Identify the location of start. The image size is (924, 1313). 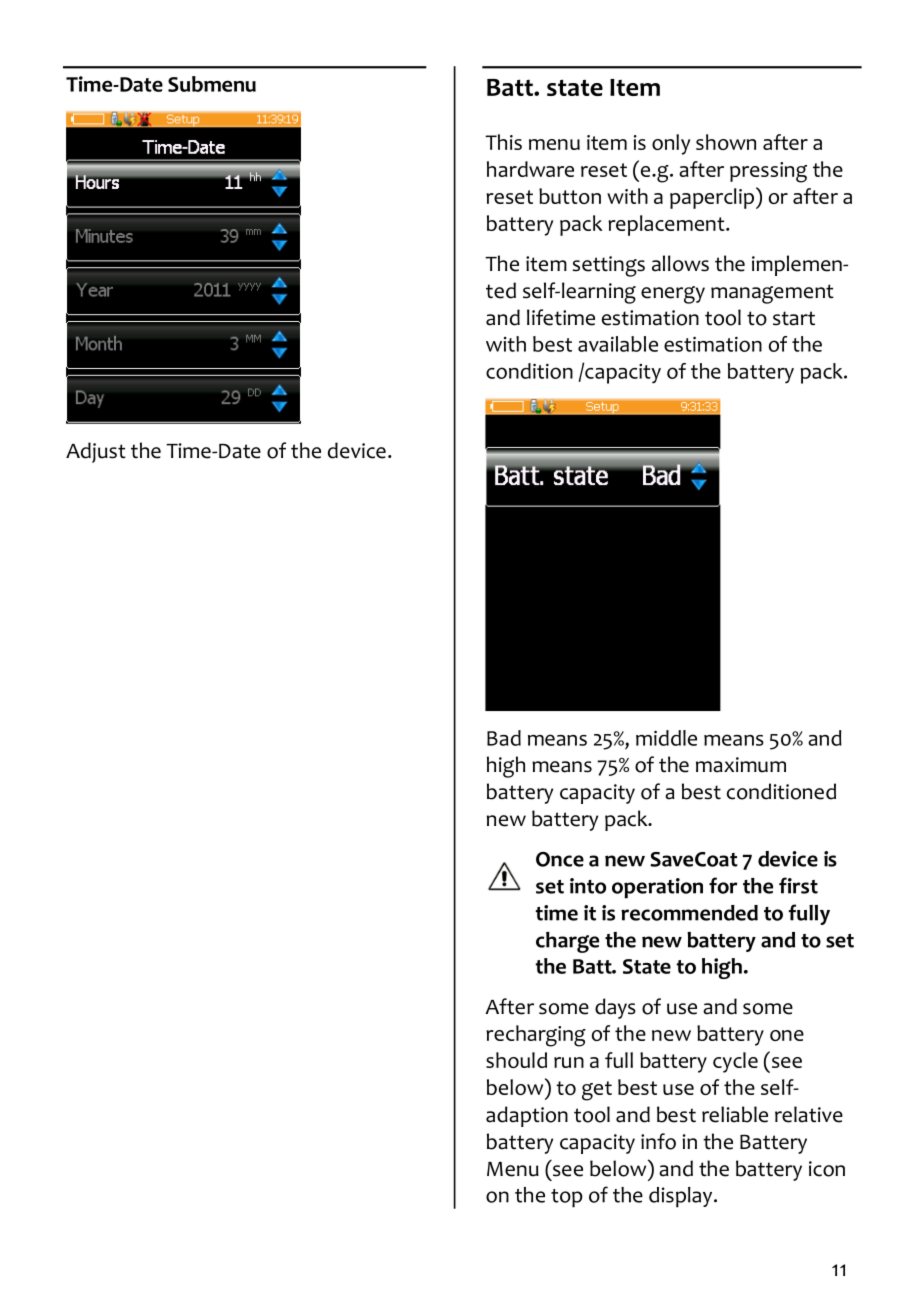
(794, 318).
